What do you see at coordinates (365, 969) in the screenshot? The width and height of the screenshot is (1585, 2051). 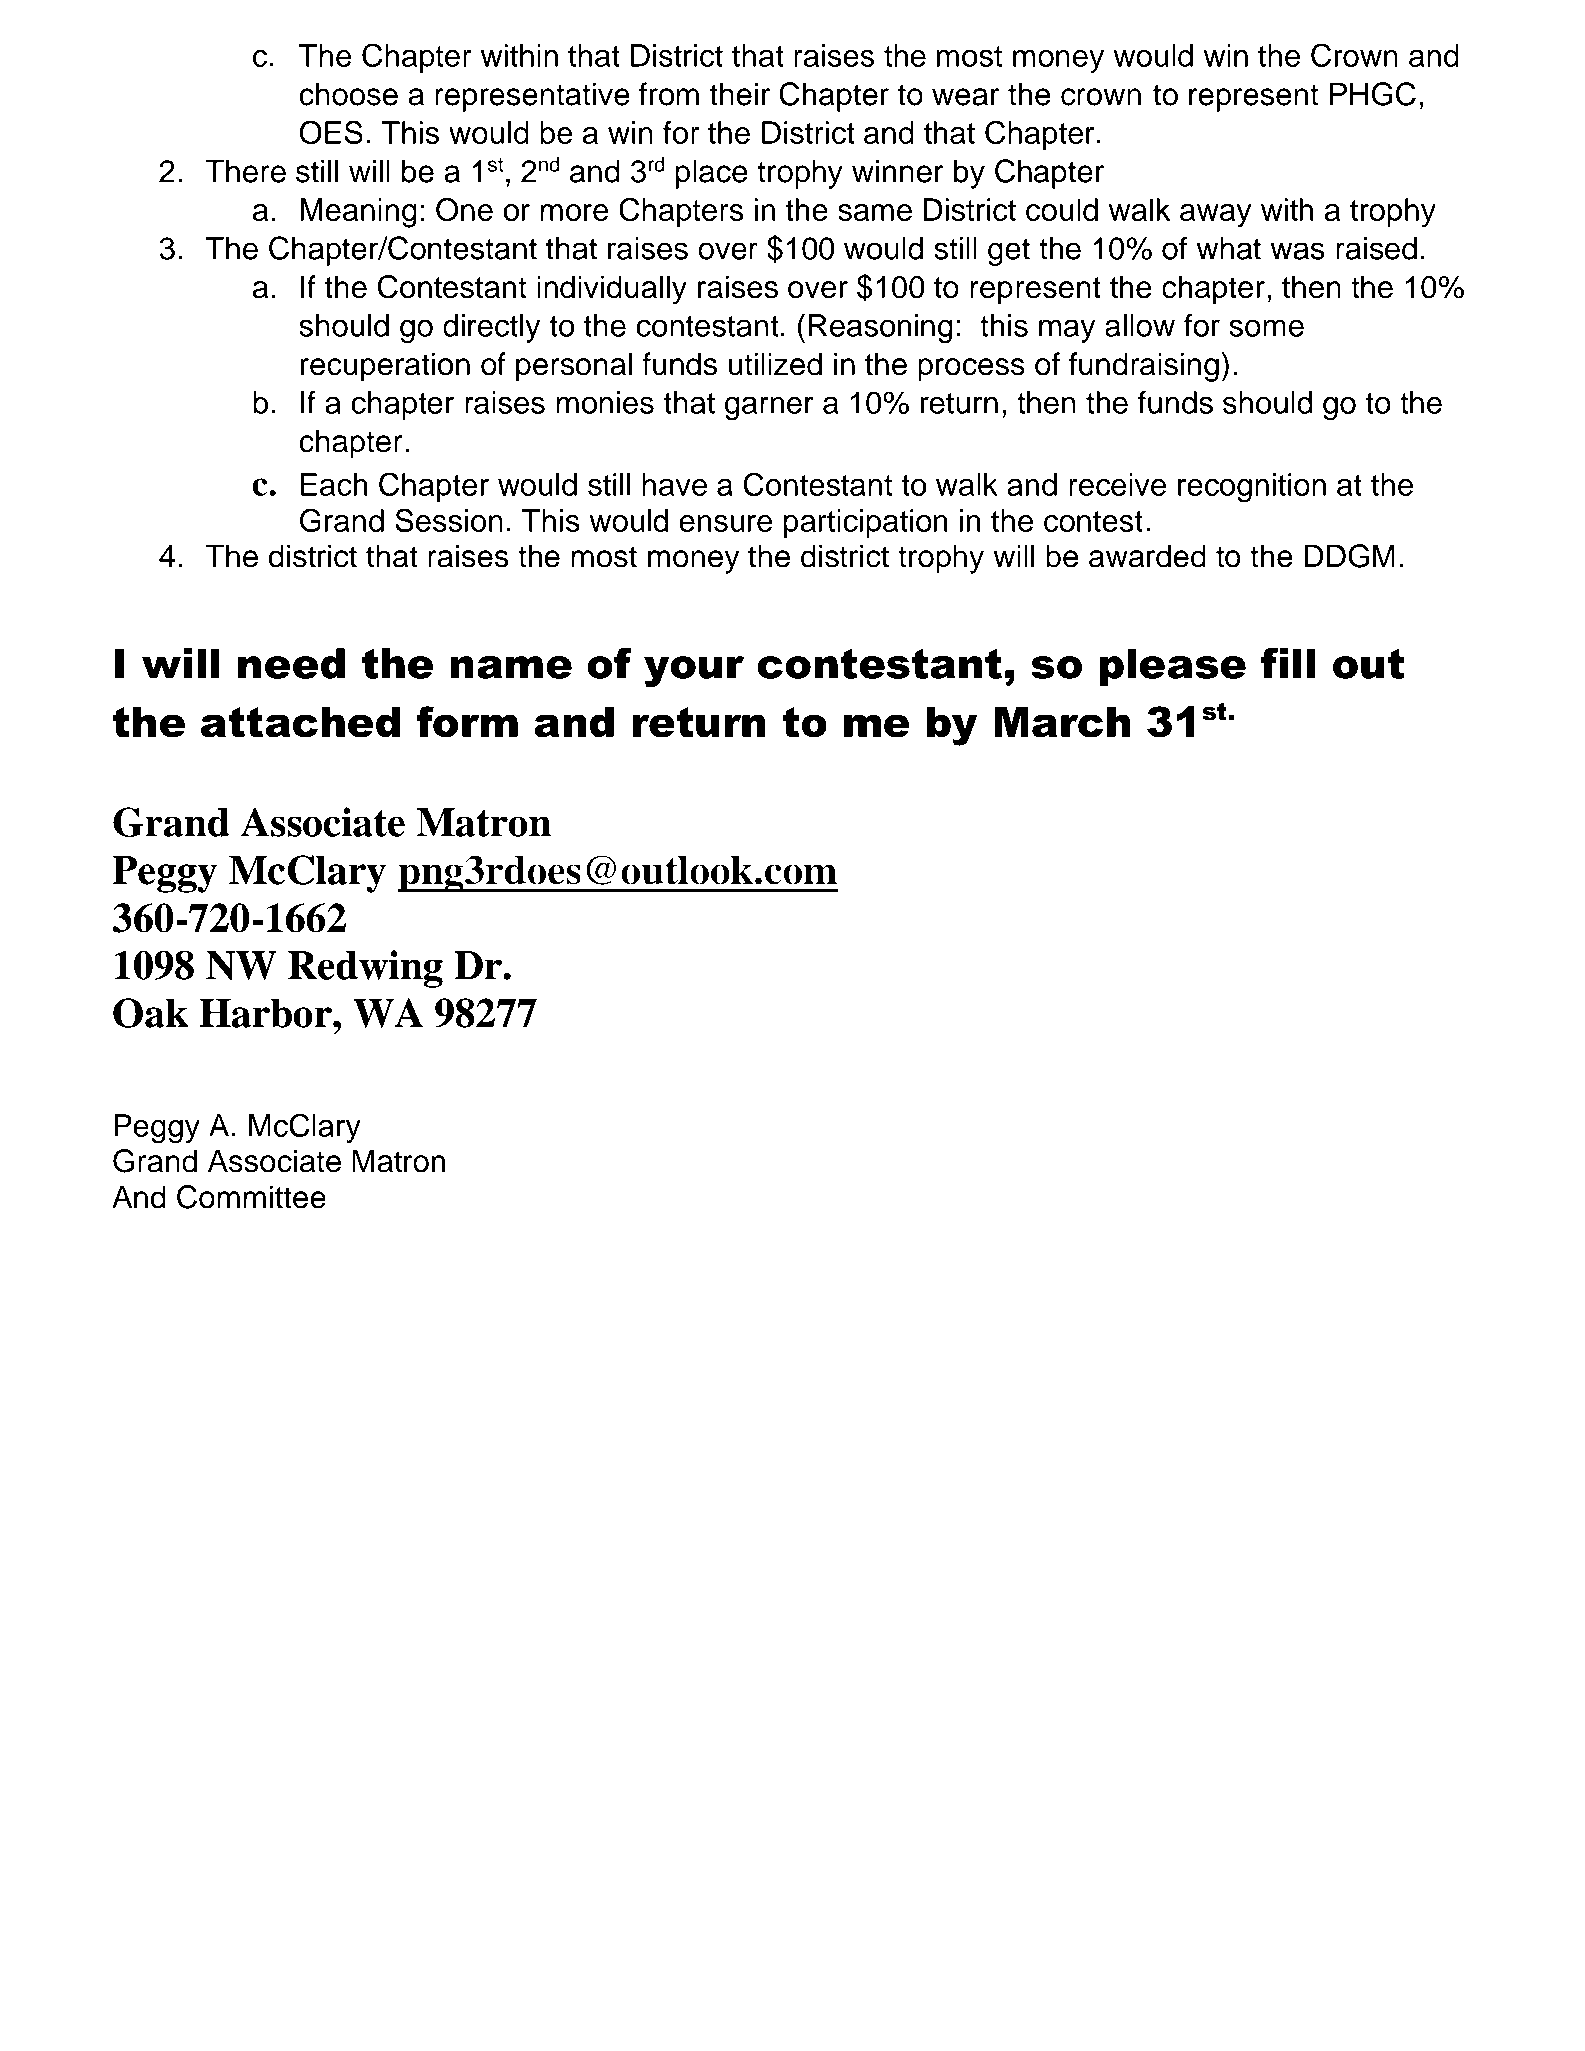 I see `Redwing` at bounding box center [365, 969].
